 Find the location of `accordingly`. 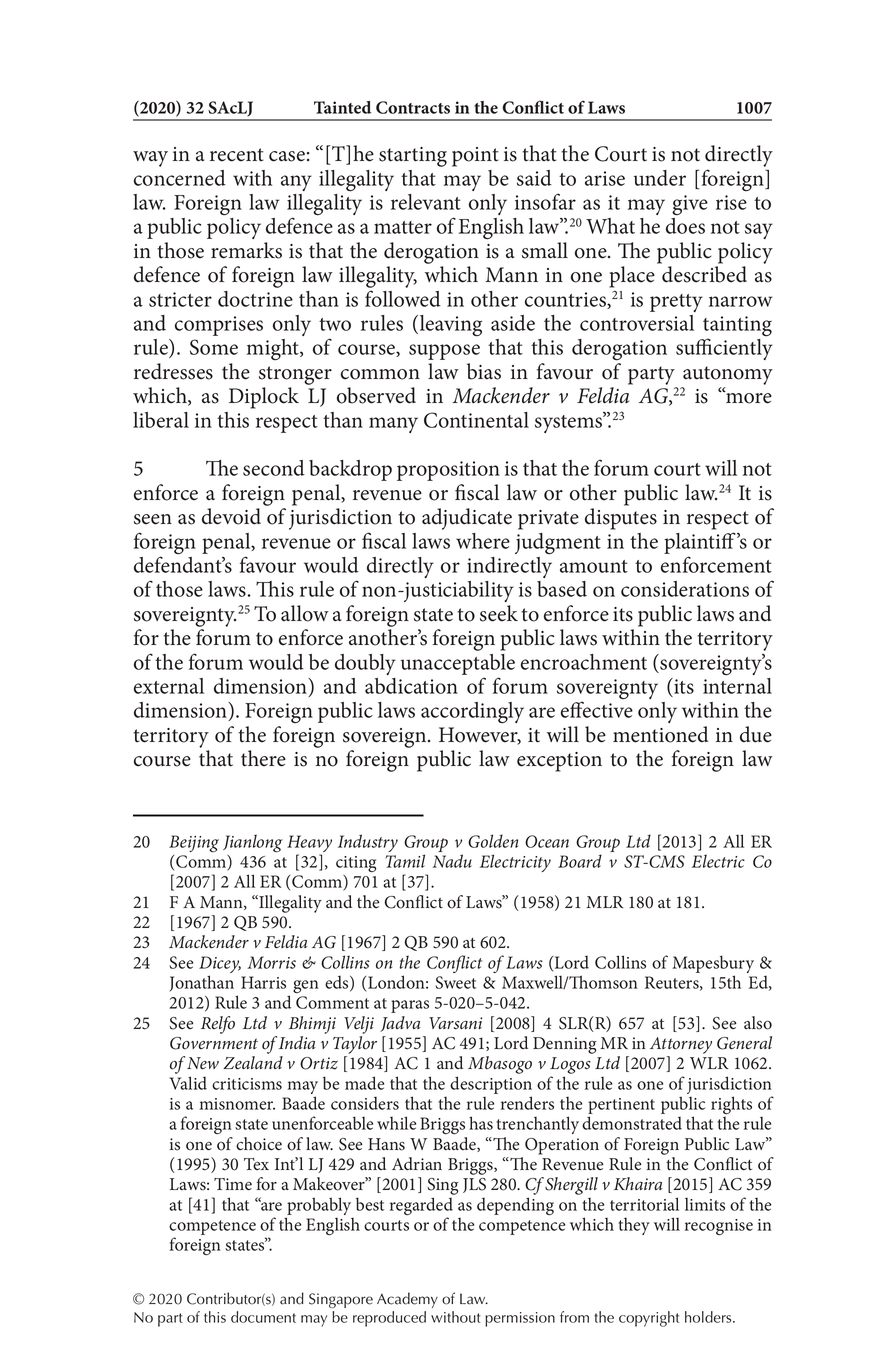

accordingly is located at coordinates (472, 713).
